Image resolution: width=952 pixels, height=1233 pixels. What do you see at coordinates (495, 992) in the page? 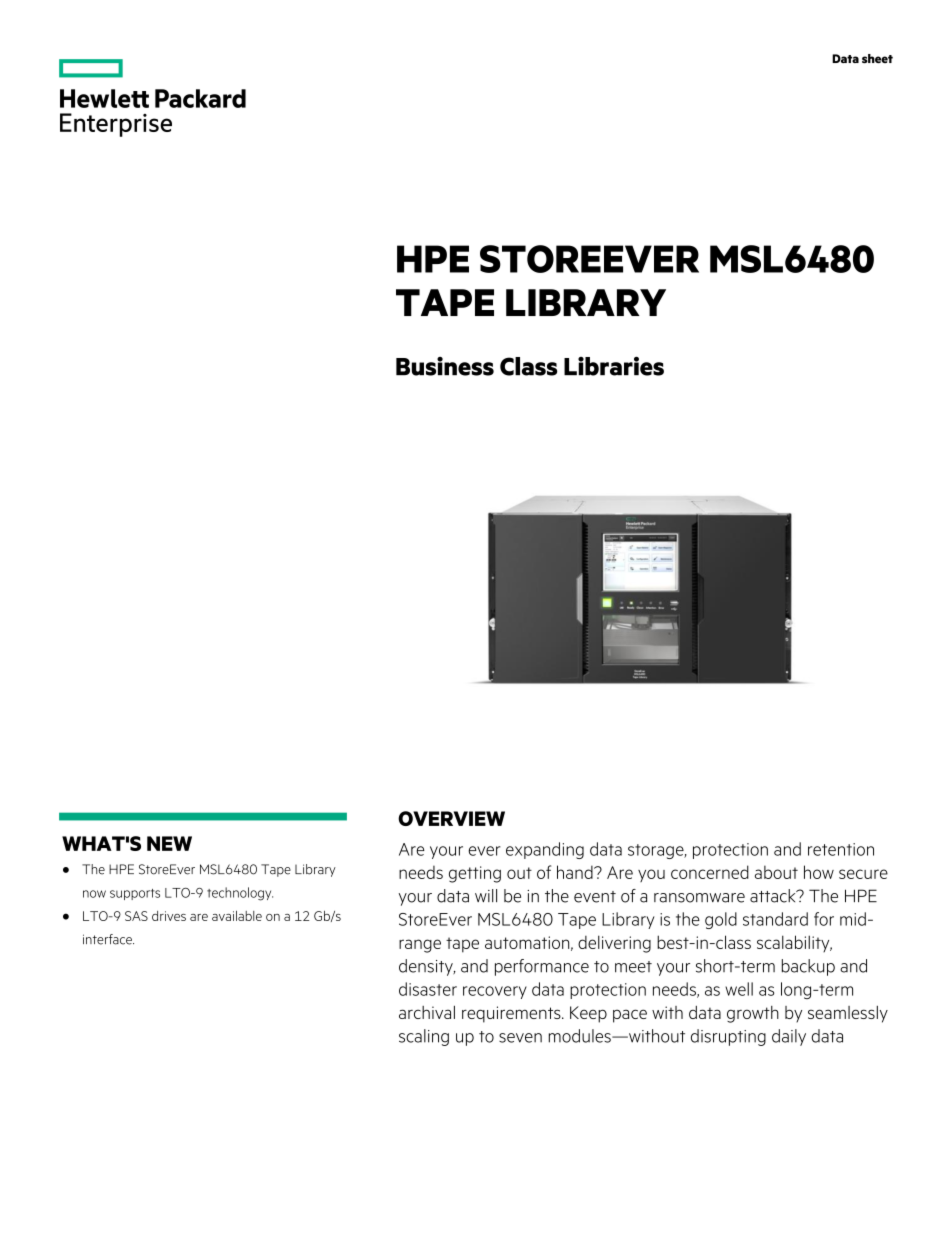
I see `recovery` at bounding box center [495, 992].
